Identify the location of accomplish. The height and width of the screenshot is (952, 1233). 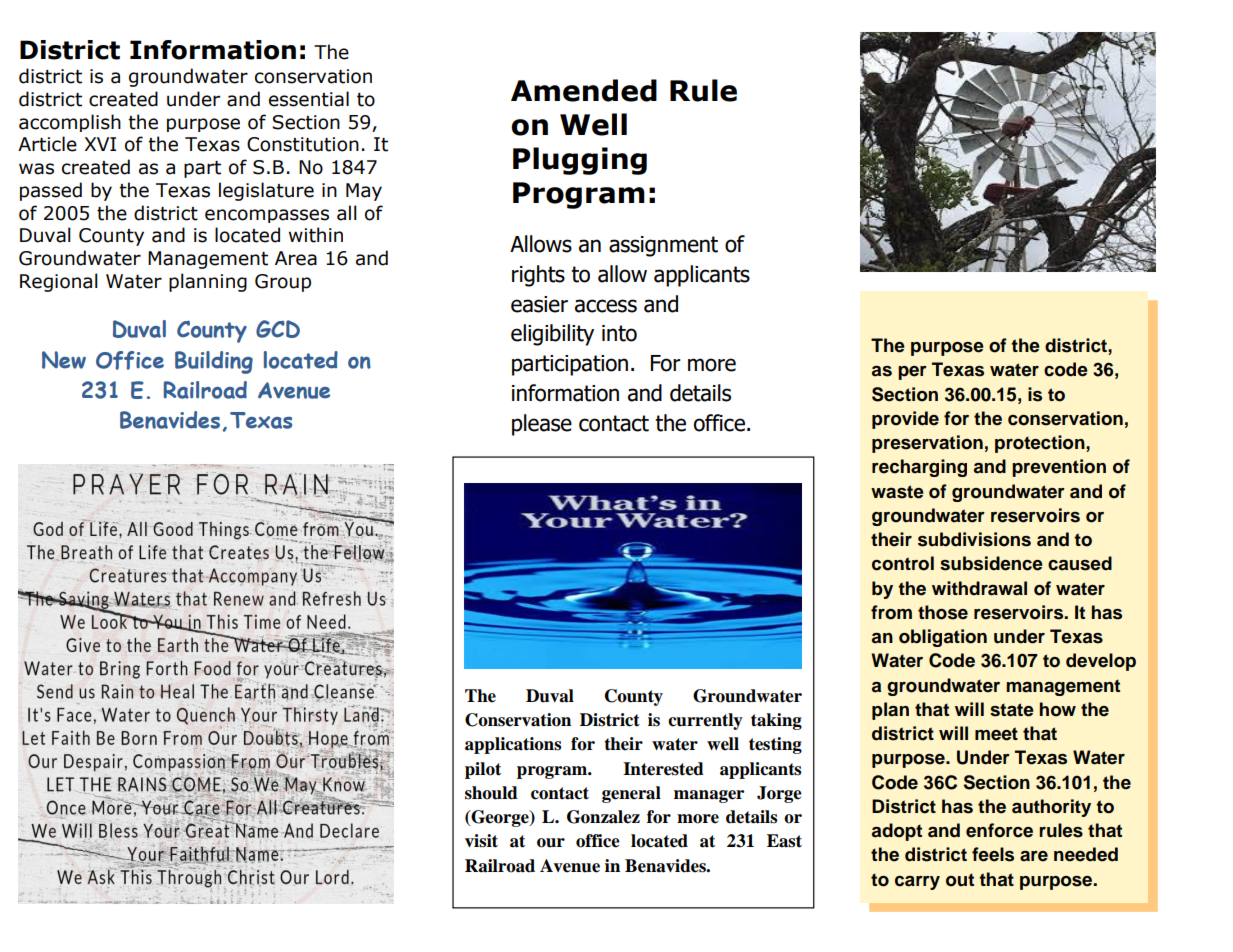
(70, 123).
